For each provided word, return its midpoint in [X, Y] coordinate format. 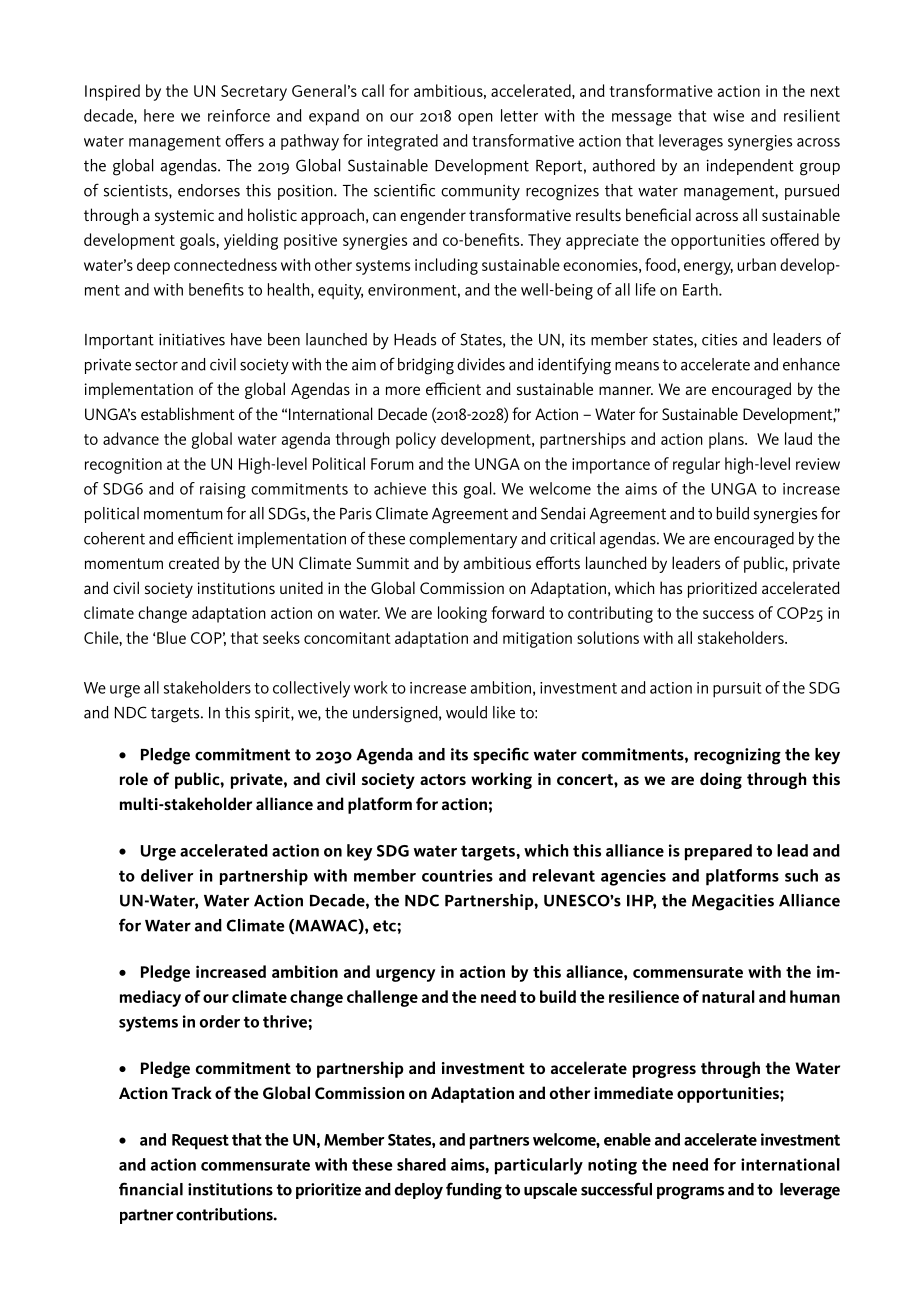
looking [462, 614]
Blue [171, 637]
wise [728, 116]
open [475, 119]
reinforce [239, 115]
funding [474, 1191]
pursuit [737, 690]
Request [200, 1142]
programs [690, 1193]
